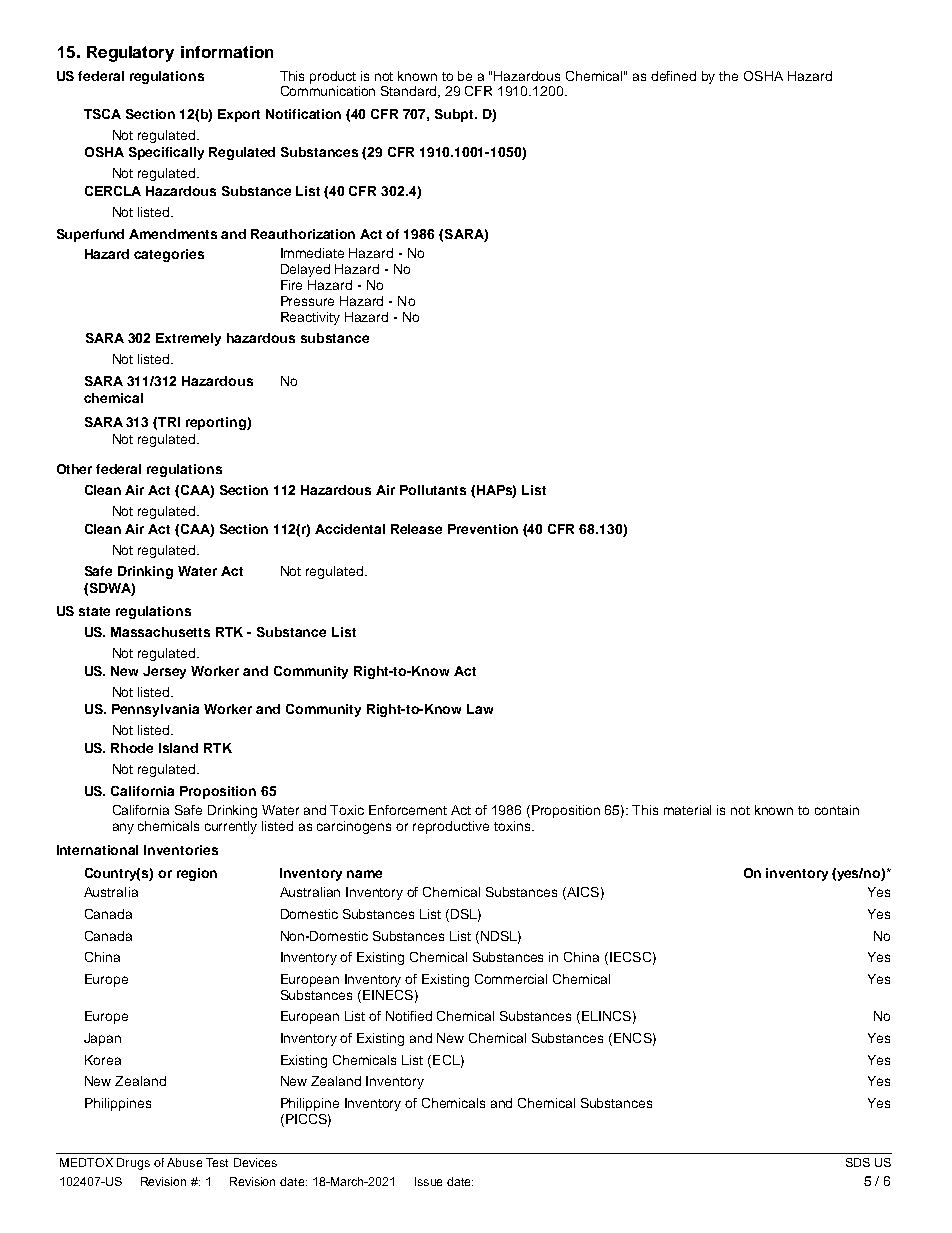 This page has width=952, height=1233. What do you see at coordinates (483, 529) in the page?
I see `Prevention` at bounding box center [483, 529].
